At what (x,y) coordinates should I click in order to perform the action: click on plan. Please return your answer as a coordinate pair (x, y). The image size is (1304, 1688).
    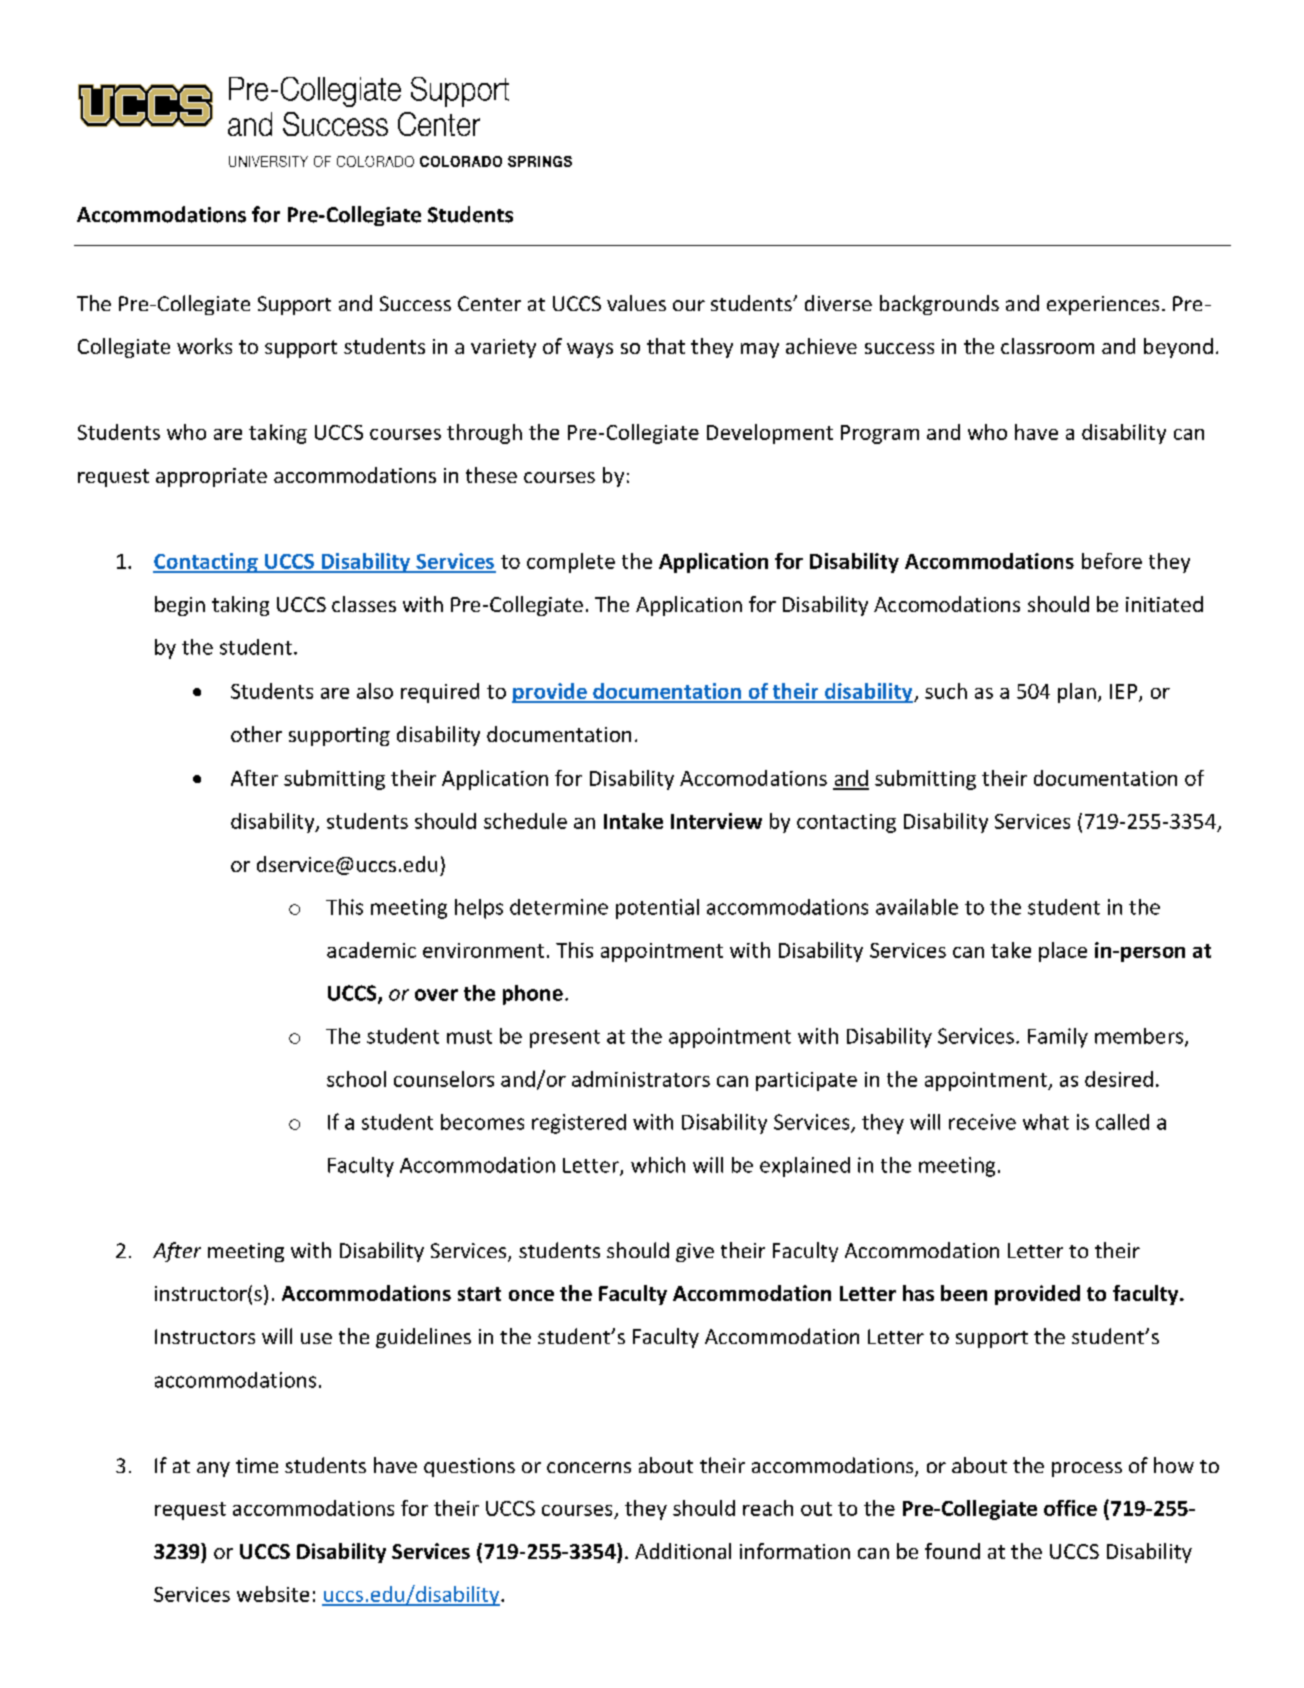
    Looking at the image, I should click on (1077, 693).
